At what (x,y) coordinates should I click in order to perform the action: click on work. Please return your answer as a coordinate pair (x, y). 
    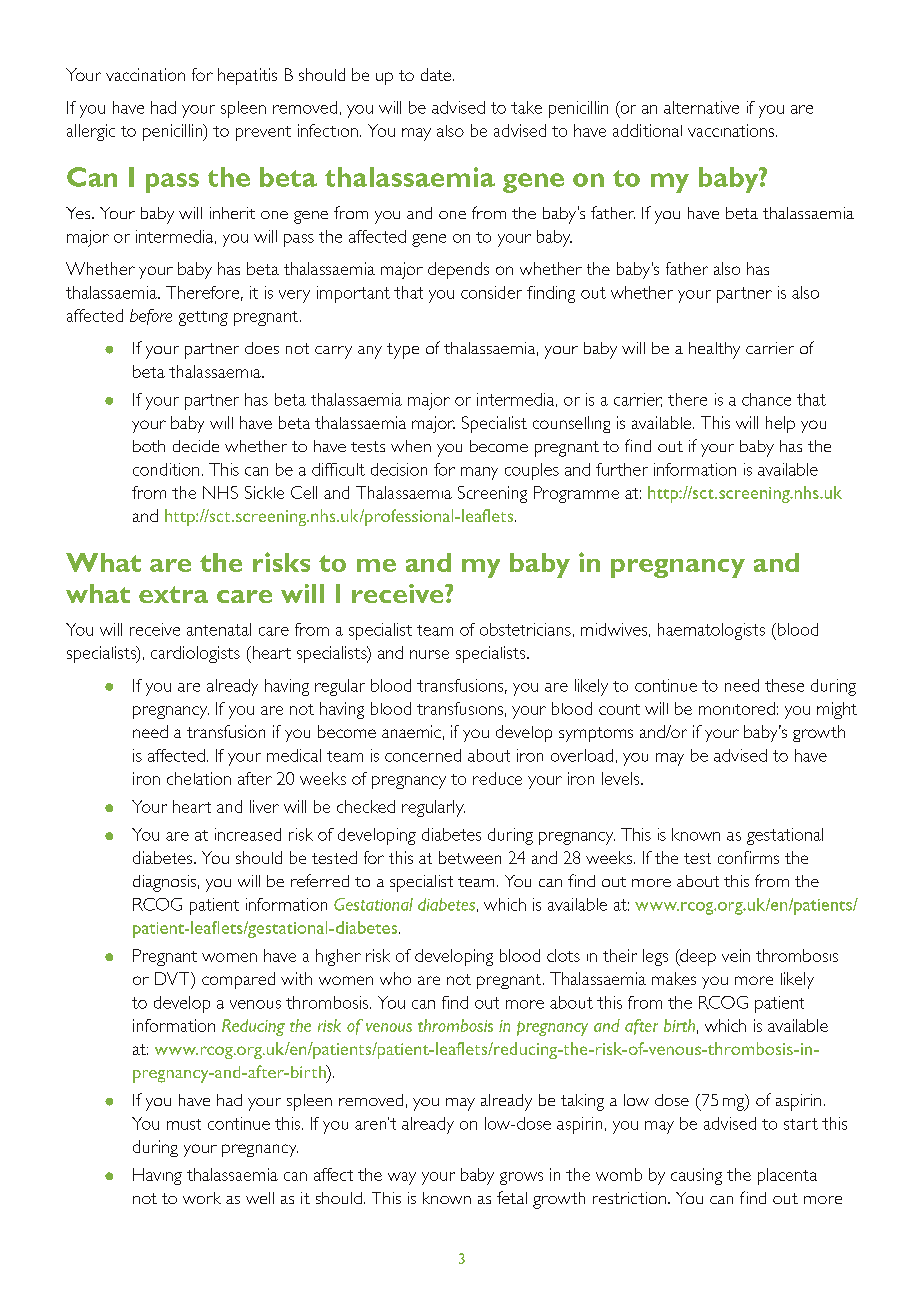
    Looking at the image, I should click on (202, 1198).
